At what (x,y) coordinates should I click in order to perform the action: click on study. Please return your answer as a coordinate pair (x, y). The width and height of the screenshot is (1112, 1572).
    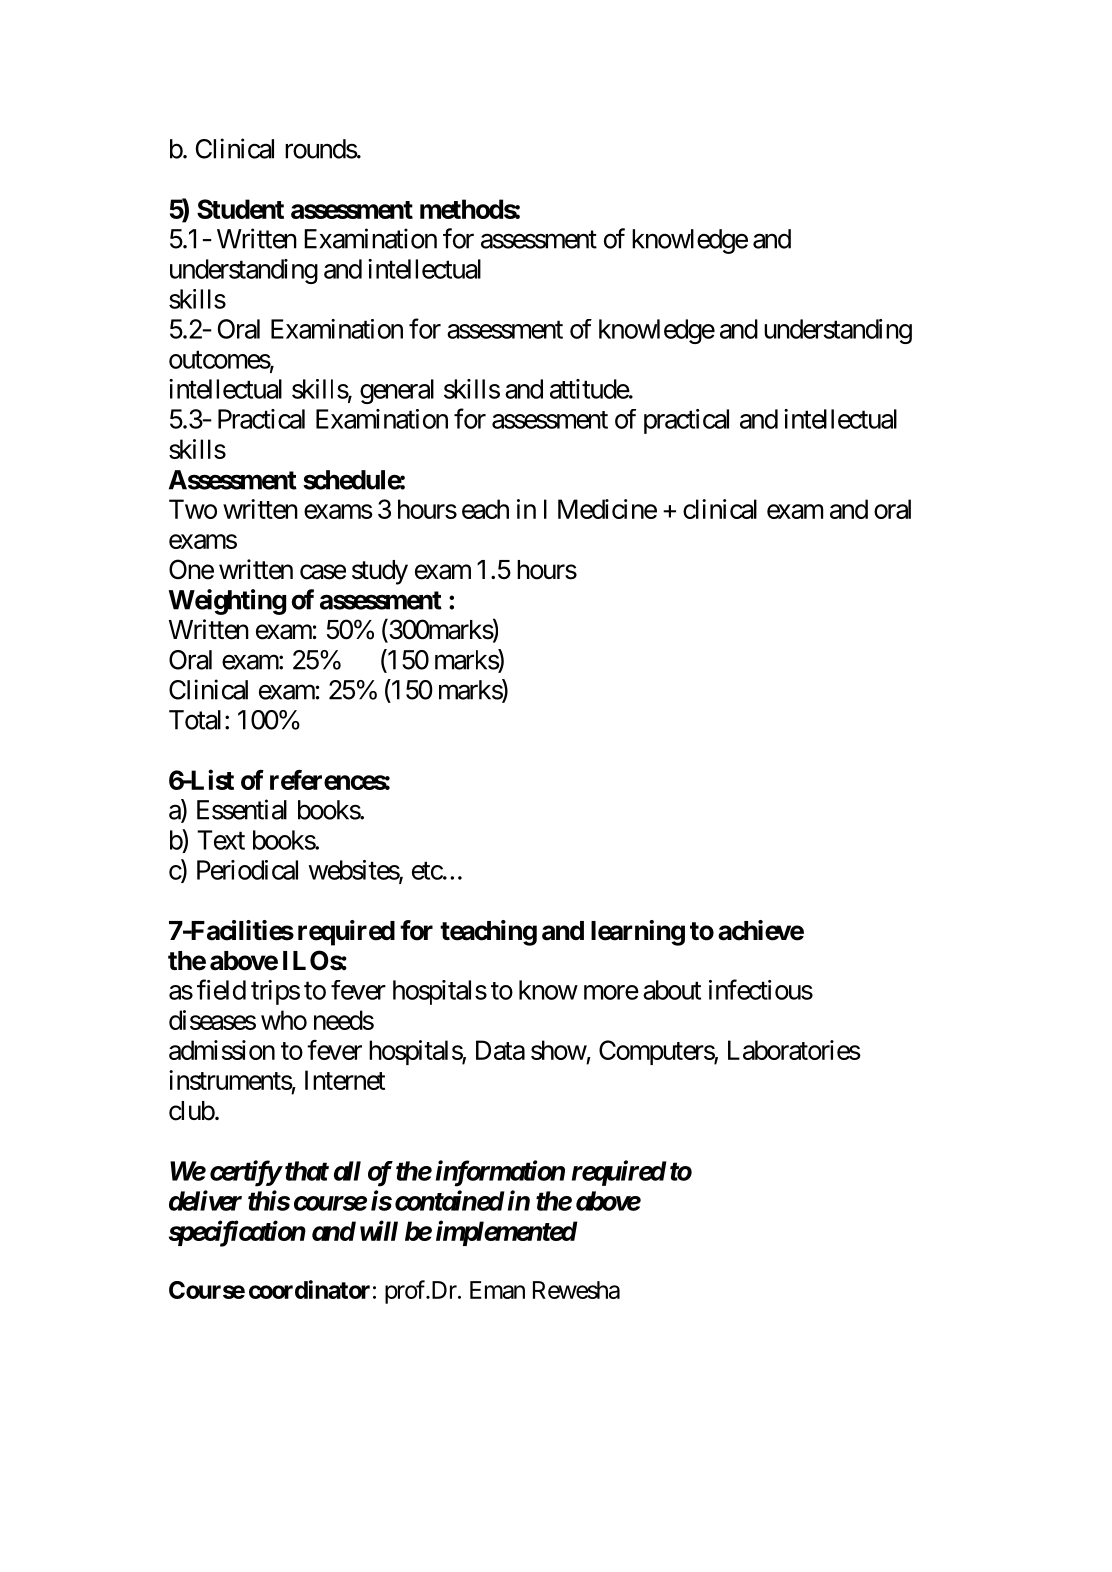
    Looking at the image, I should click on (380, 572).
